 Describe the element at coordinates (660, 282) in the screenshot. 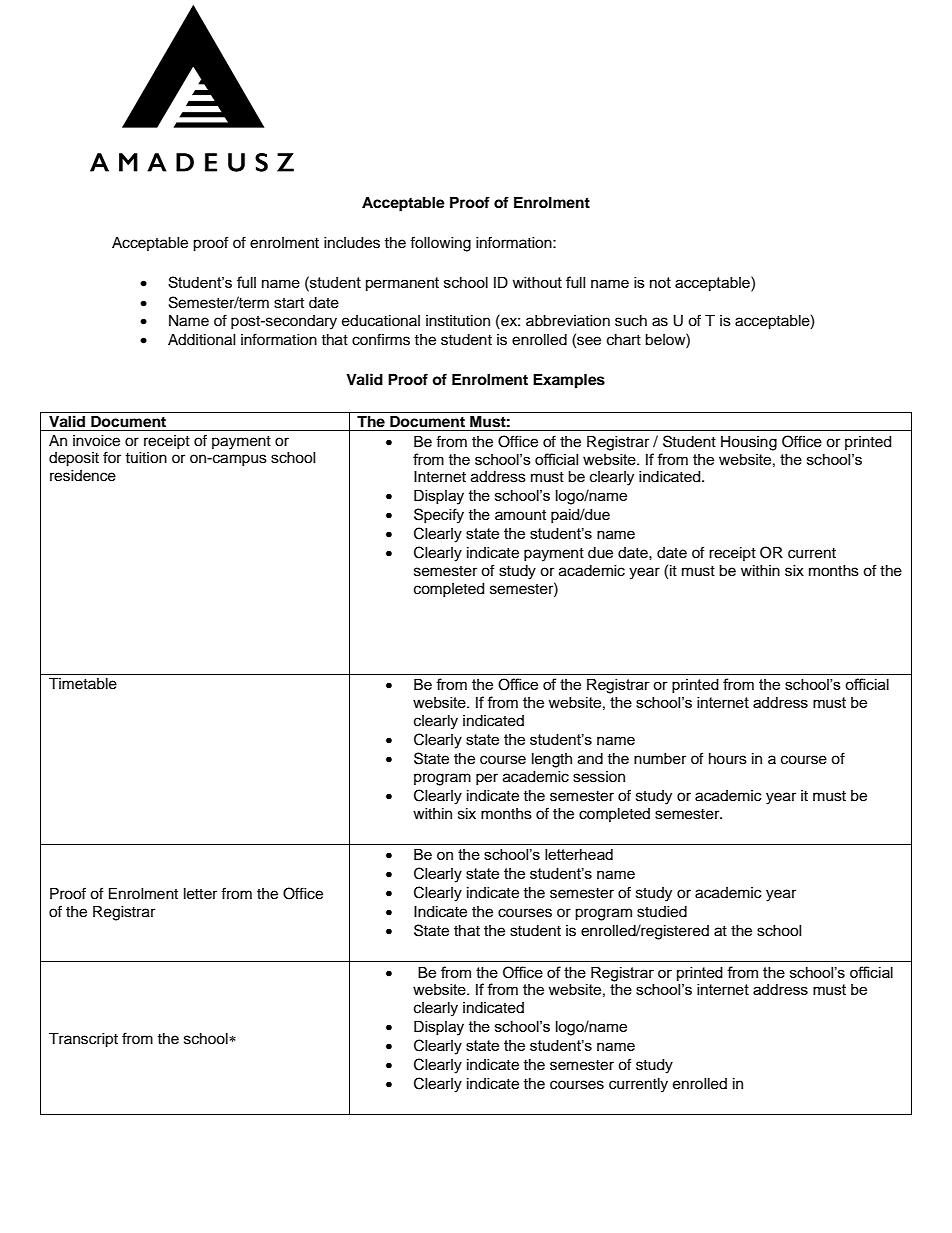

I see `not` at that location.
